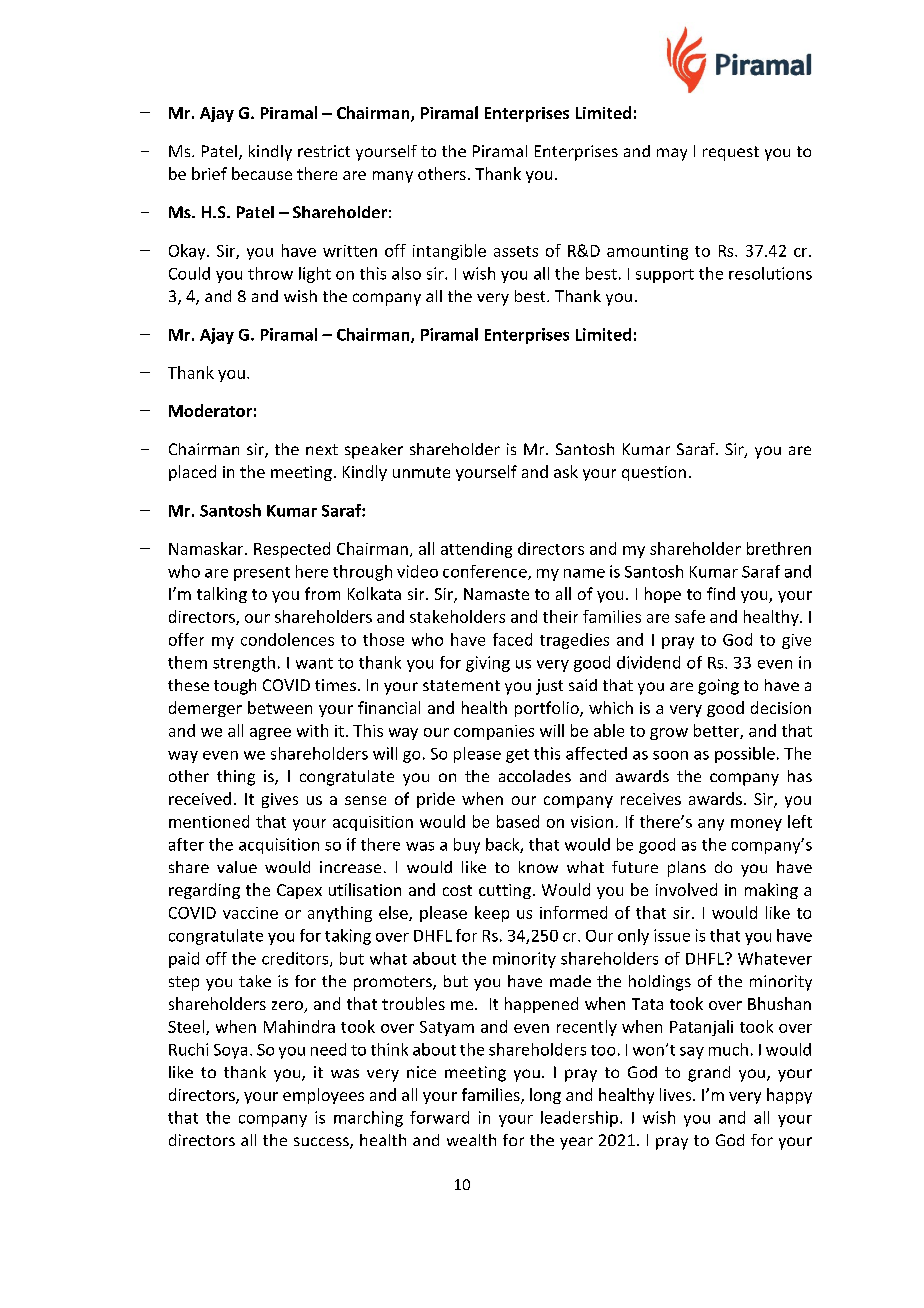  Describe the element at coordinates (516, 251) in the screenshot. I see `assets` at that location.
